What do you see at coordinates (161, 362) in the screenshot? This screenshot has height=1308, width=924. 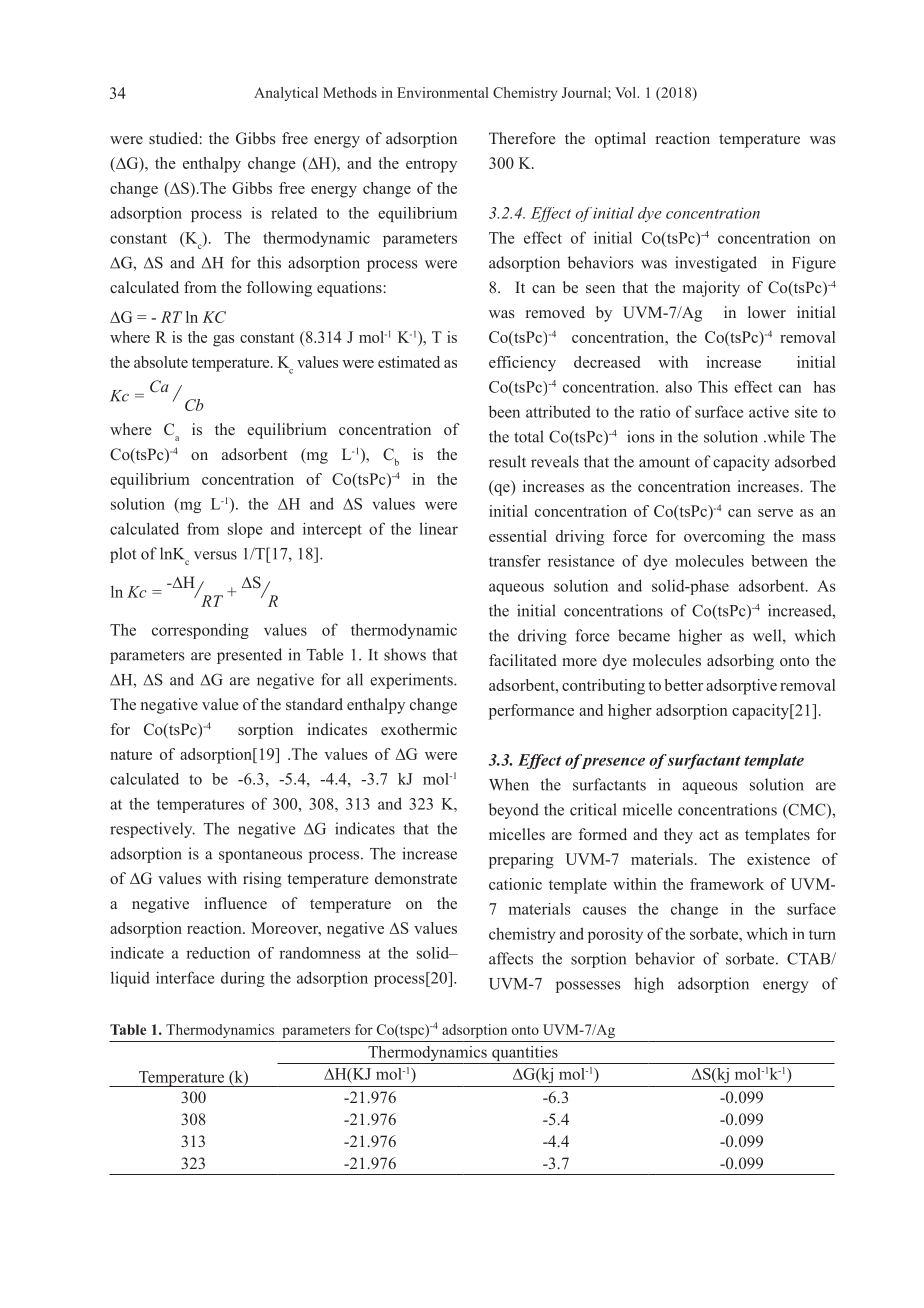 I see `absolute` at bounding box center [161, 362].
